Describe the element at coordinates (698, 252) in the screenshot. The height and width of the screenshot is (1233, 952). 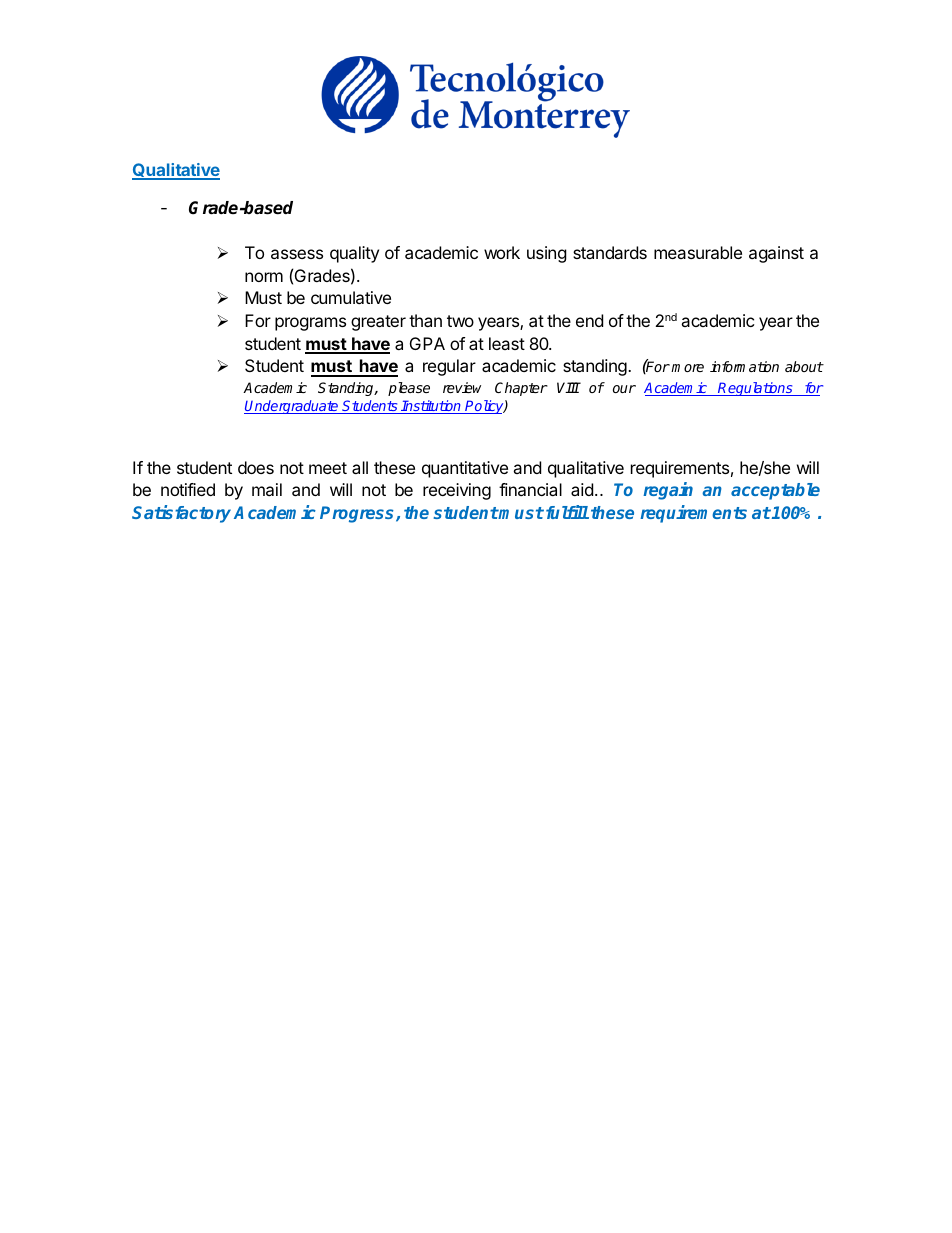
I see `measurable` at that location.
